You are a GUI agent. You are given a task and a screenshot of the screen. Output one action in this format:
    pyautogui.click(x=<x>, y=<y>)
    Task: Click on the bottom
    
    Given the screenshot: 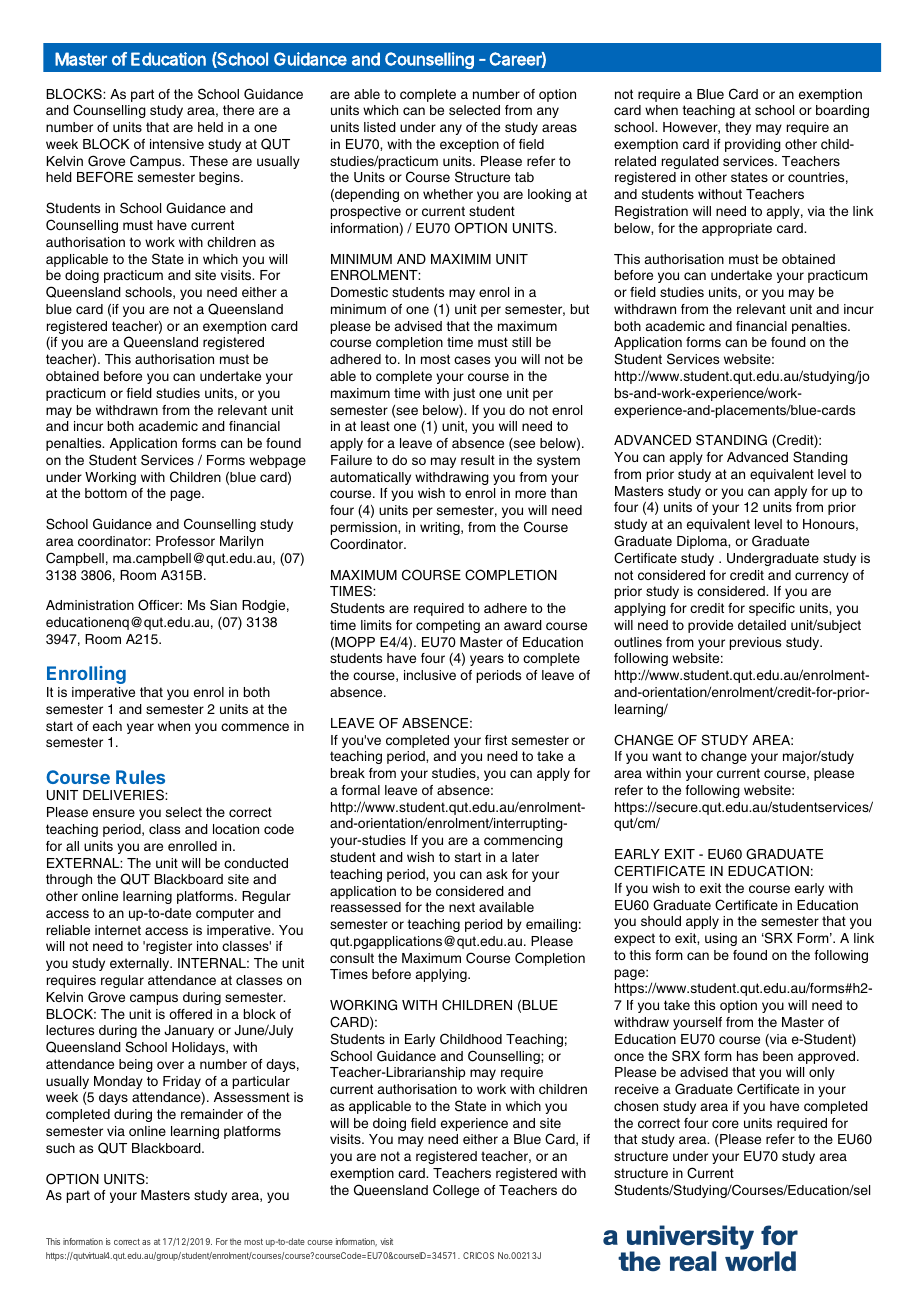 What is the action you would take?
    pyautogui.click(x=106, y=493)
